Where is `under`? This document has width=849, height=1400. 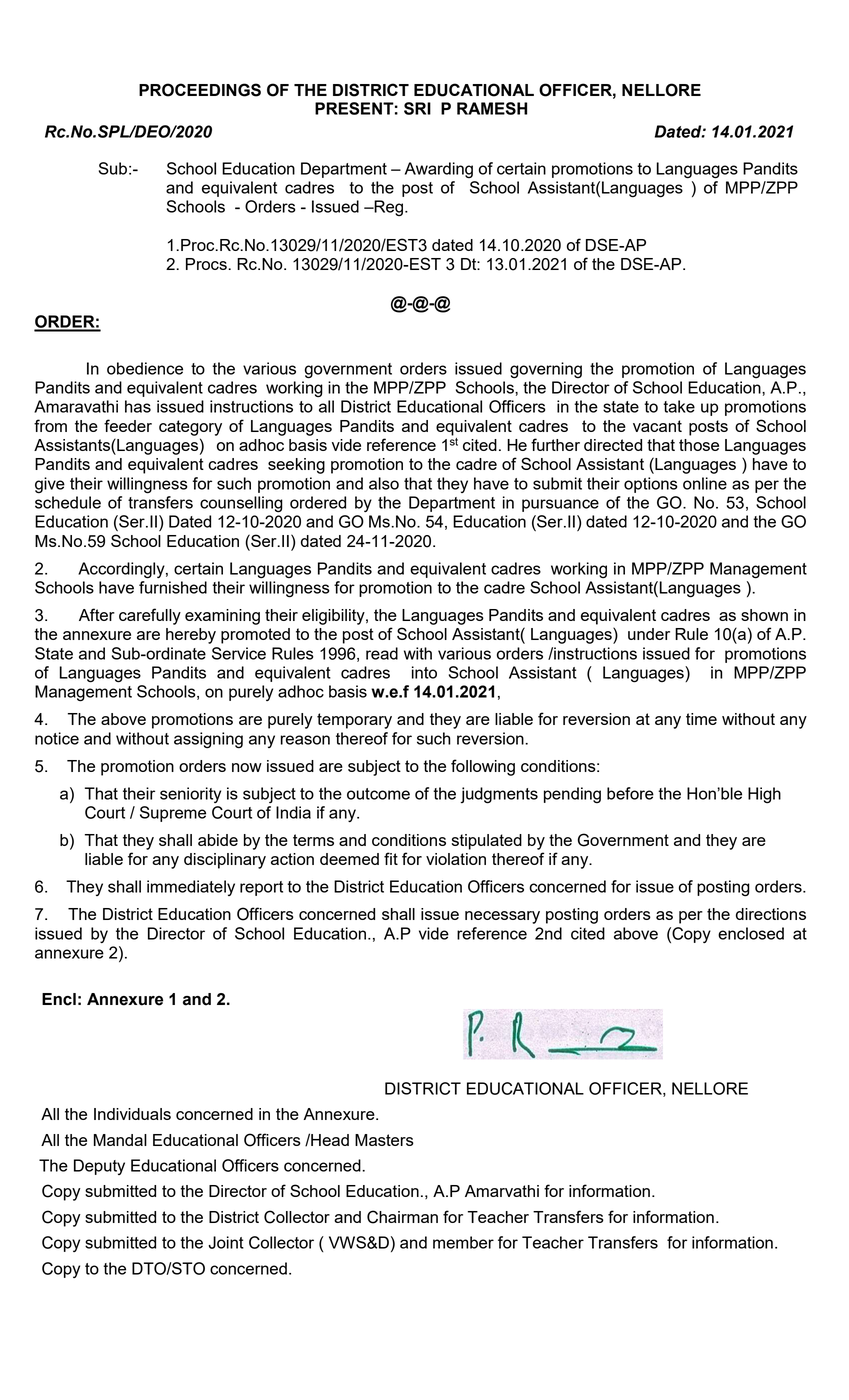
under is located at coordinates (649, 634).
